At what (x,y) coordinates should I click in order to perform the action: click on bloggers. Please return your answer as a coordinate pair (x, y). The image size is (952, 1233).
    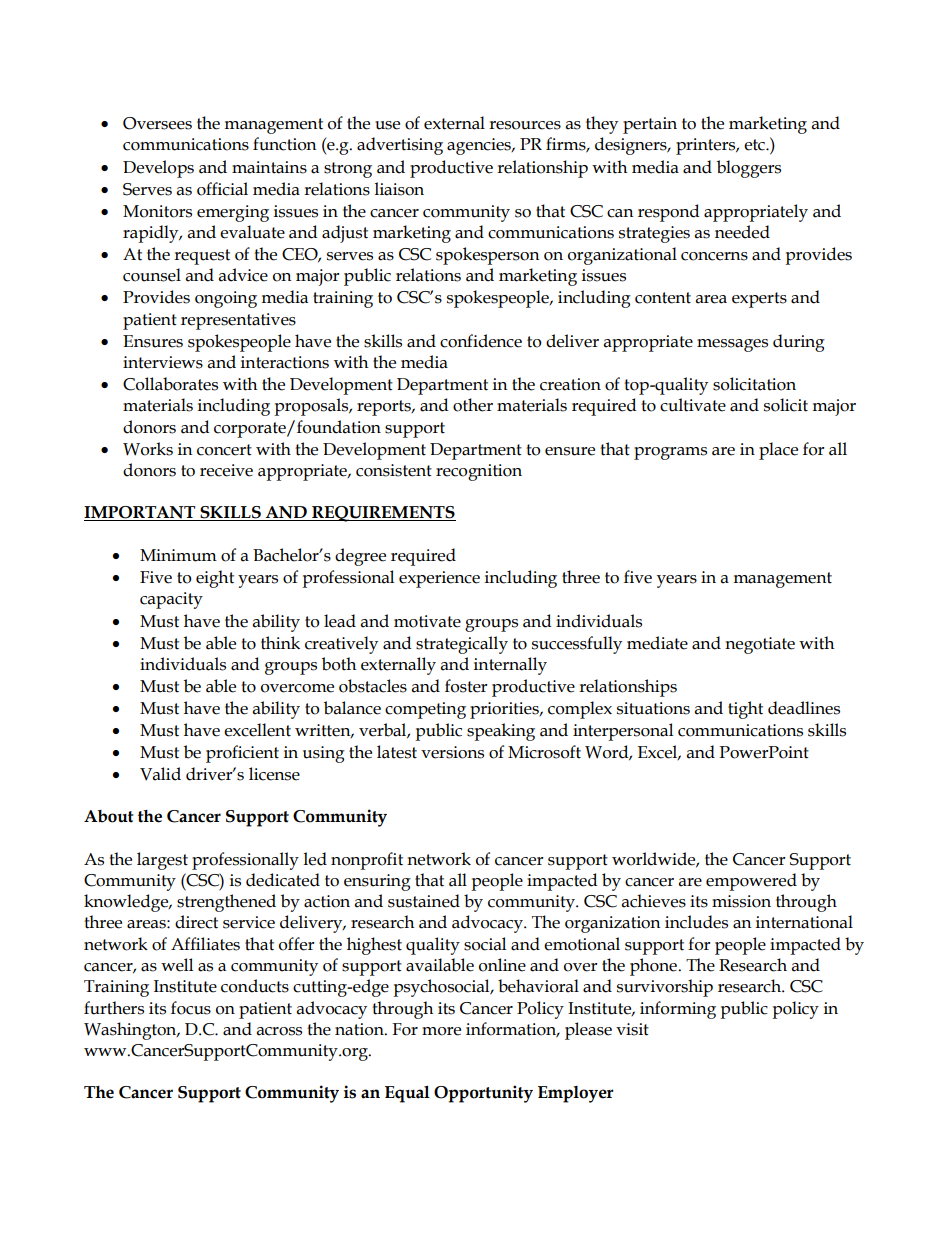
    Looking at the image, I should click on (749, 169).
